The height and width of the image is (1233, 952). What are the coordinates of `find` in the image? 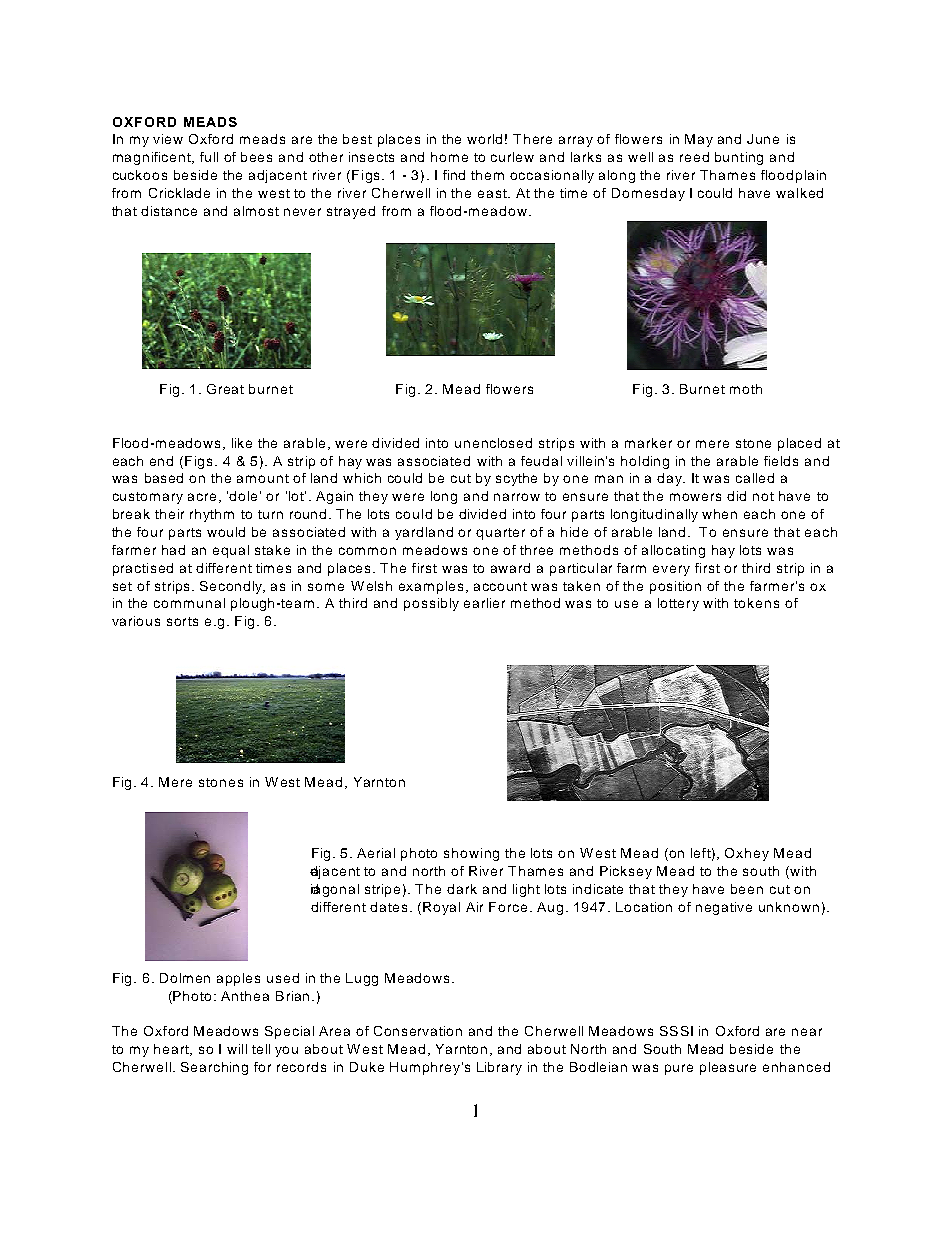 It's located at (454, 175).
